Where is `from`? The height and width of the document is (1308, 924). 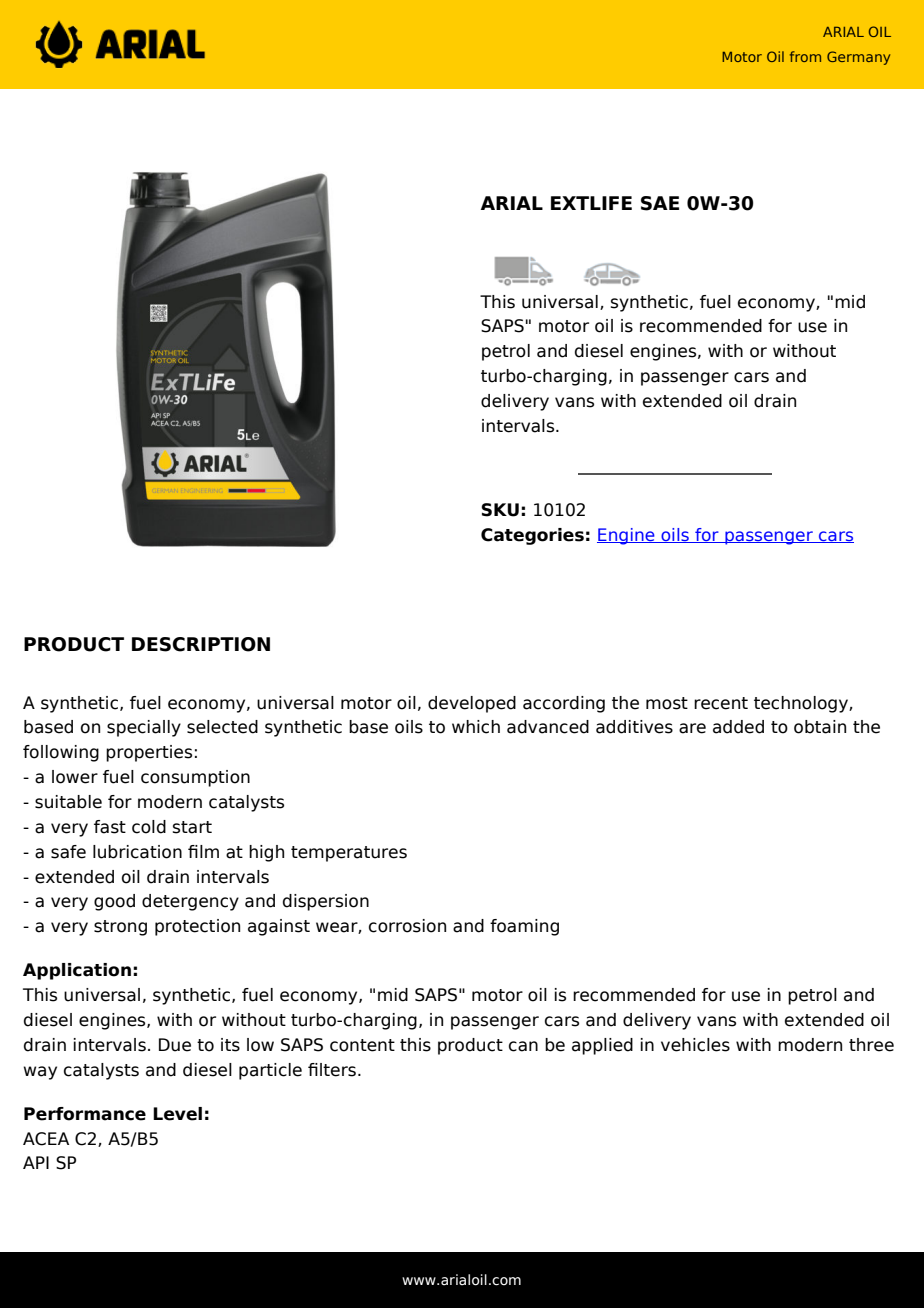
from is located at coordinates (805, 56).
